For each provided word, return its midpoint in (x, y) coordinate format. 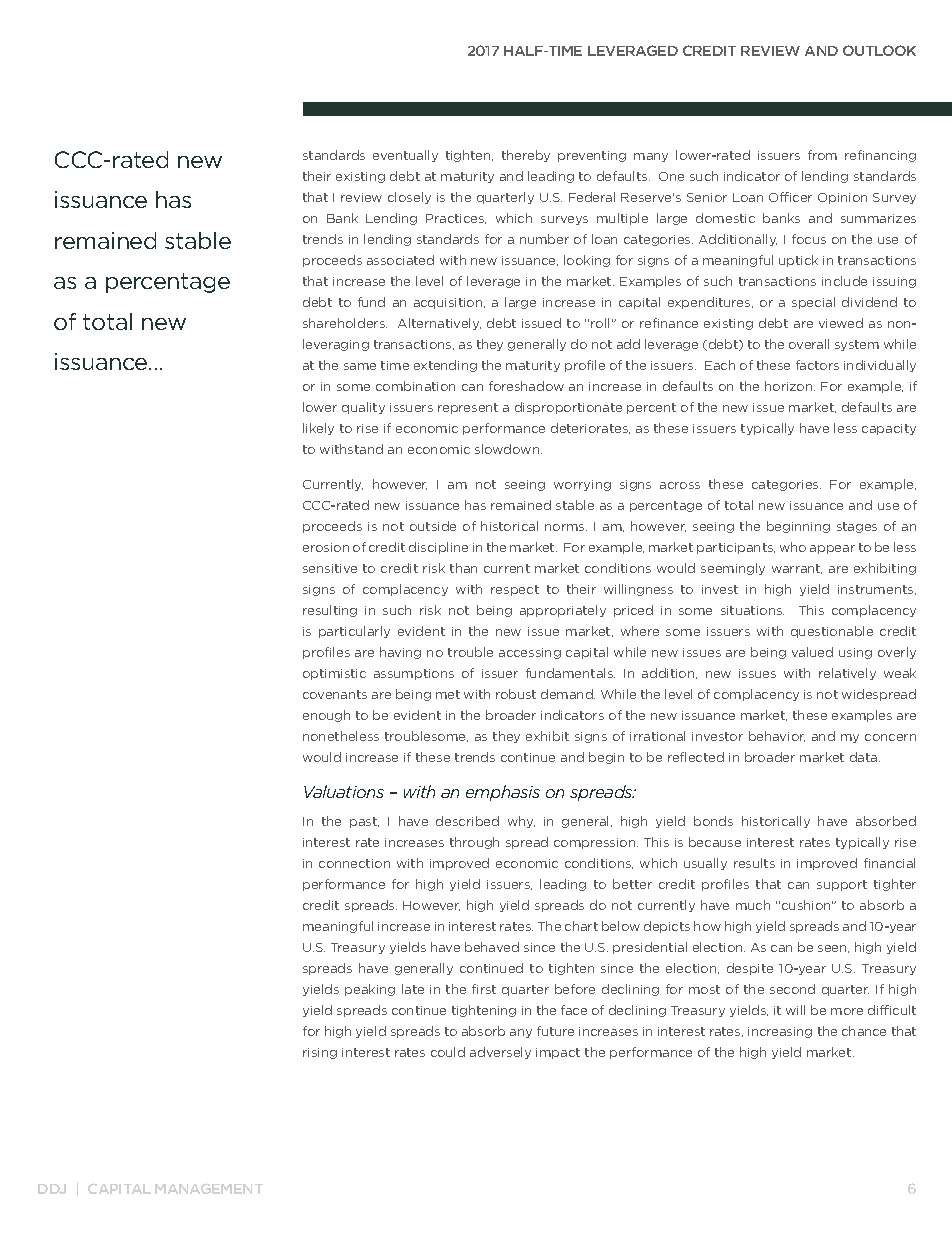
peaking (370, 990)
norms (566, 527)
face (574, 1010)
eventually (405, 156)
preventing (592, 156)
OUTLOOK (879, 50)
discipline (438, 548)
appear (832, 549)
